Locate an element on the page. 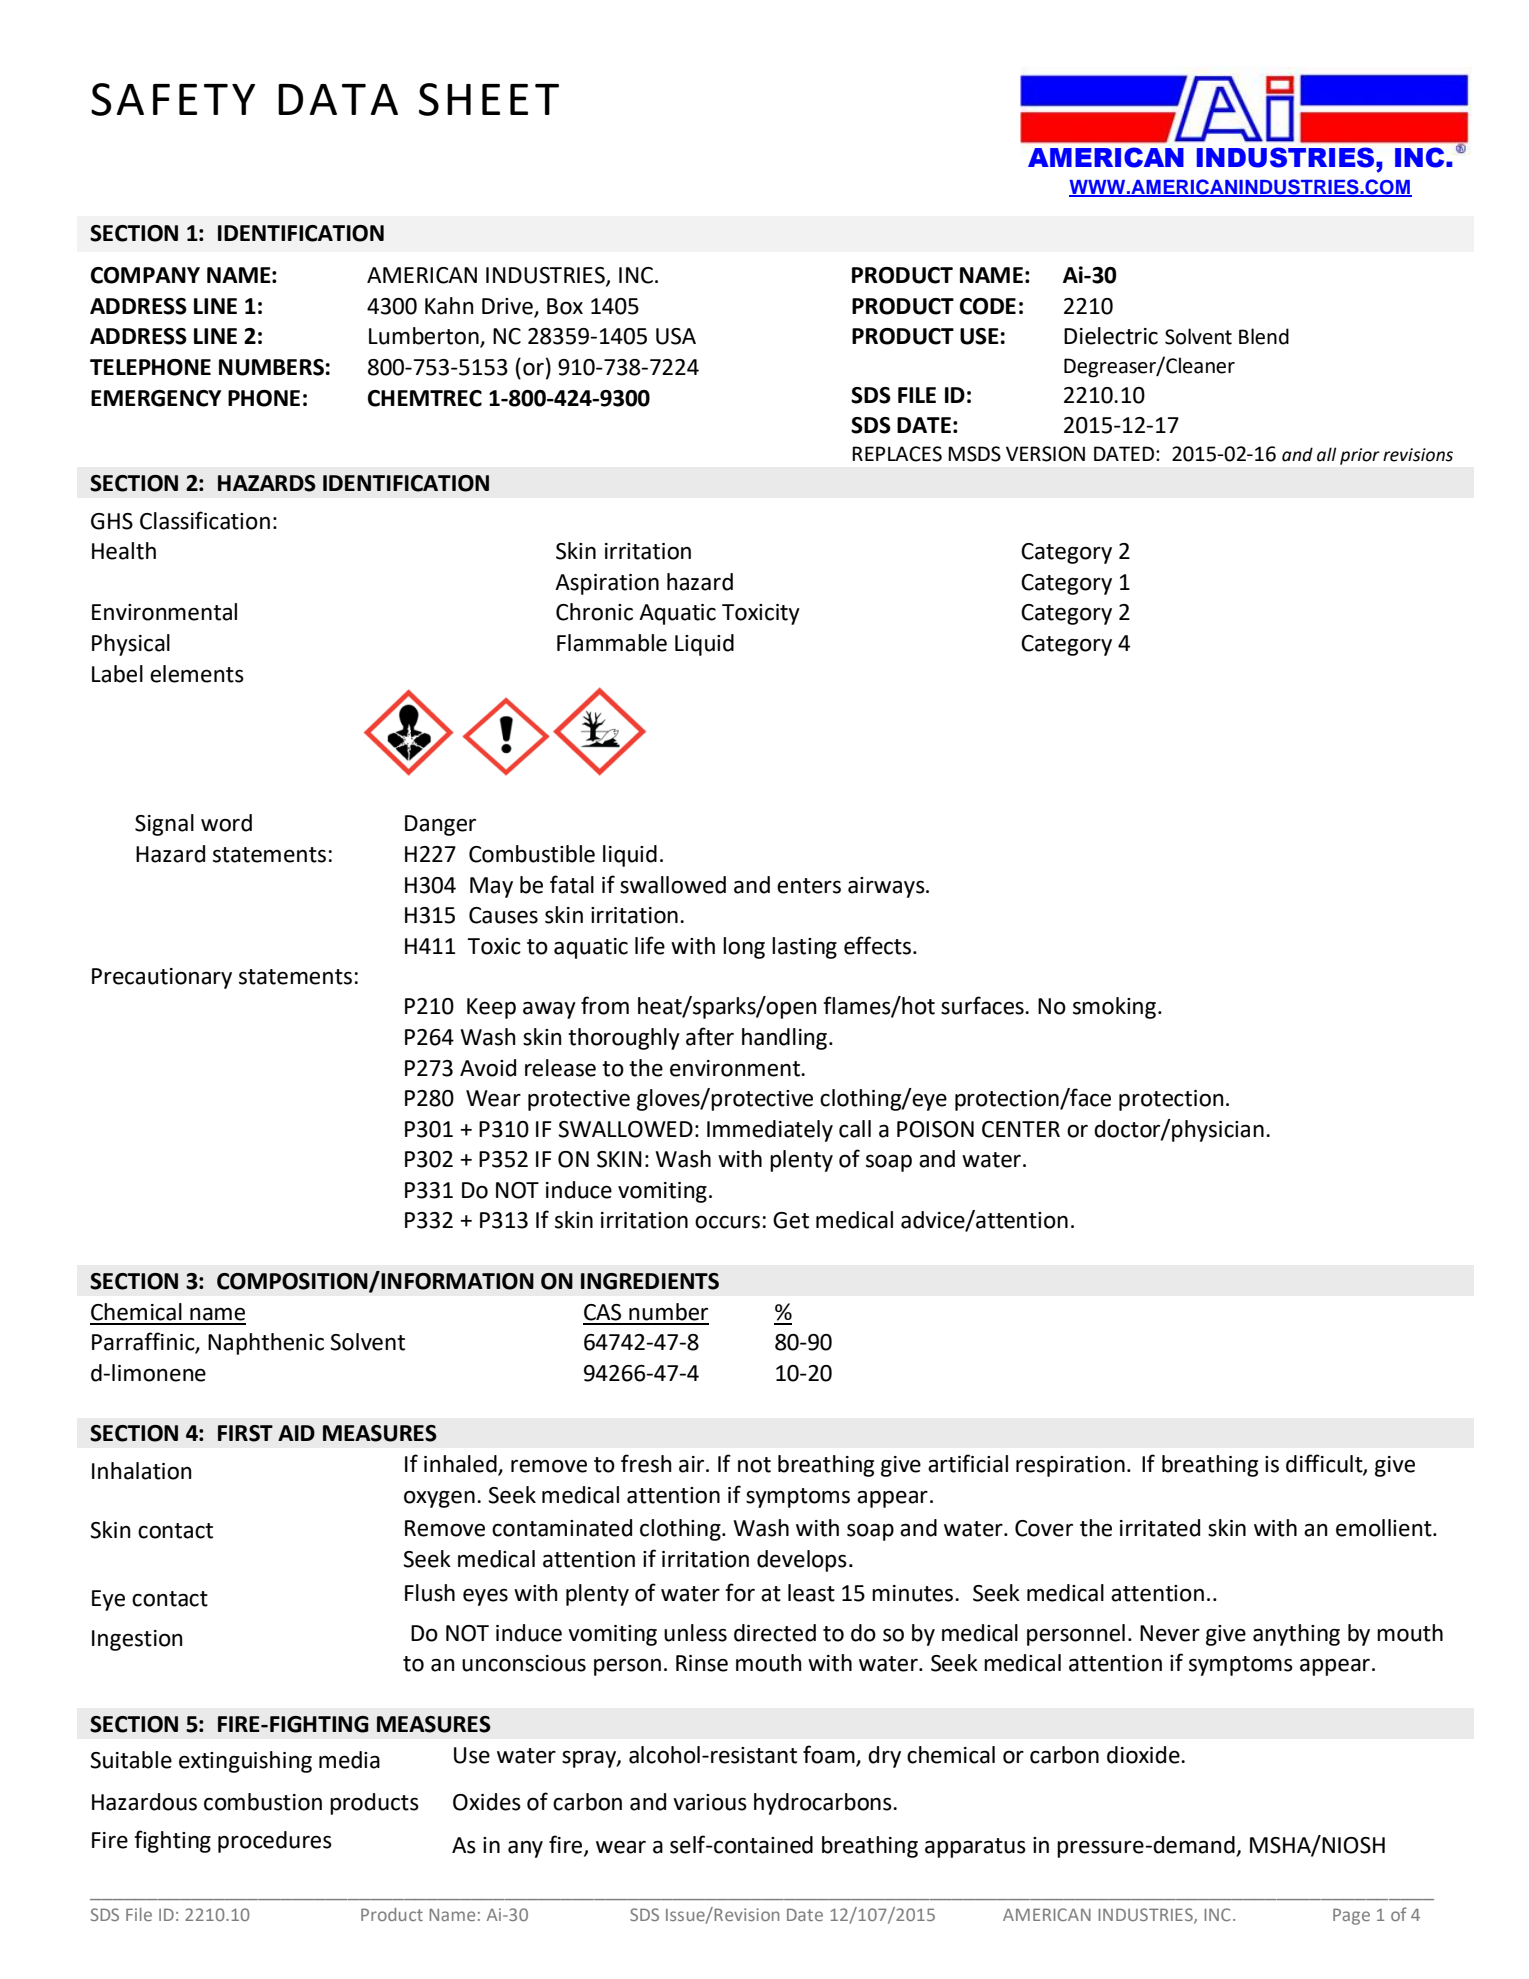 Image resolution: width=1529 pixels, height=1979 pixels. Precautionary is located at coordinates (162, 978).
